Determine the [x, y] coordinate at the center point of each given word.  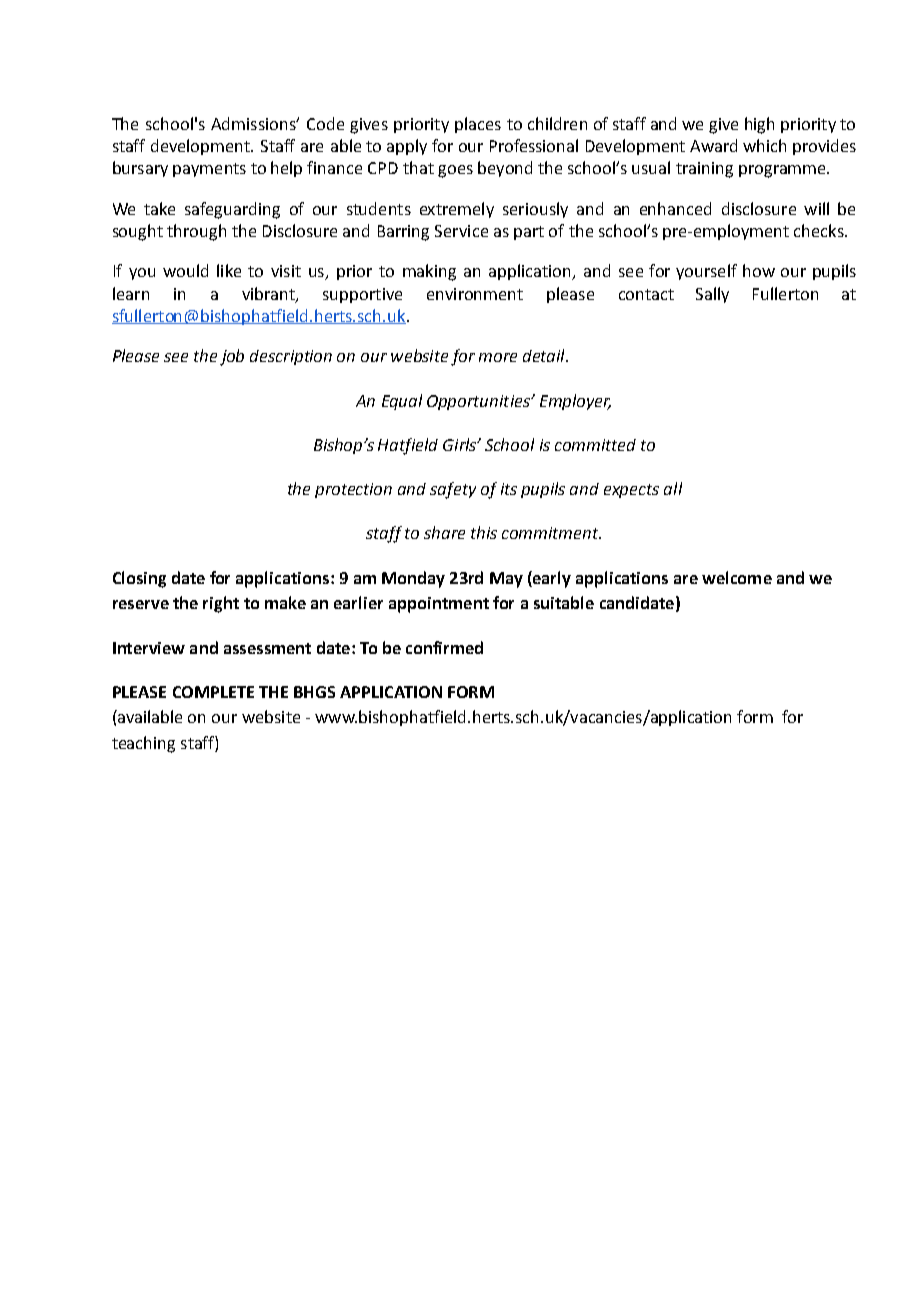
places [478, 125]
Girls [461, 444]
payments [209, 170]
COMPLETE [213, 692]
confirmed [444, 647]
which [764, 145]
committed [595, 445]
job [232, 357]
